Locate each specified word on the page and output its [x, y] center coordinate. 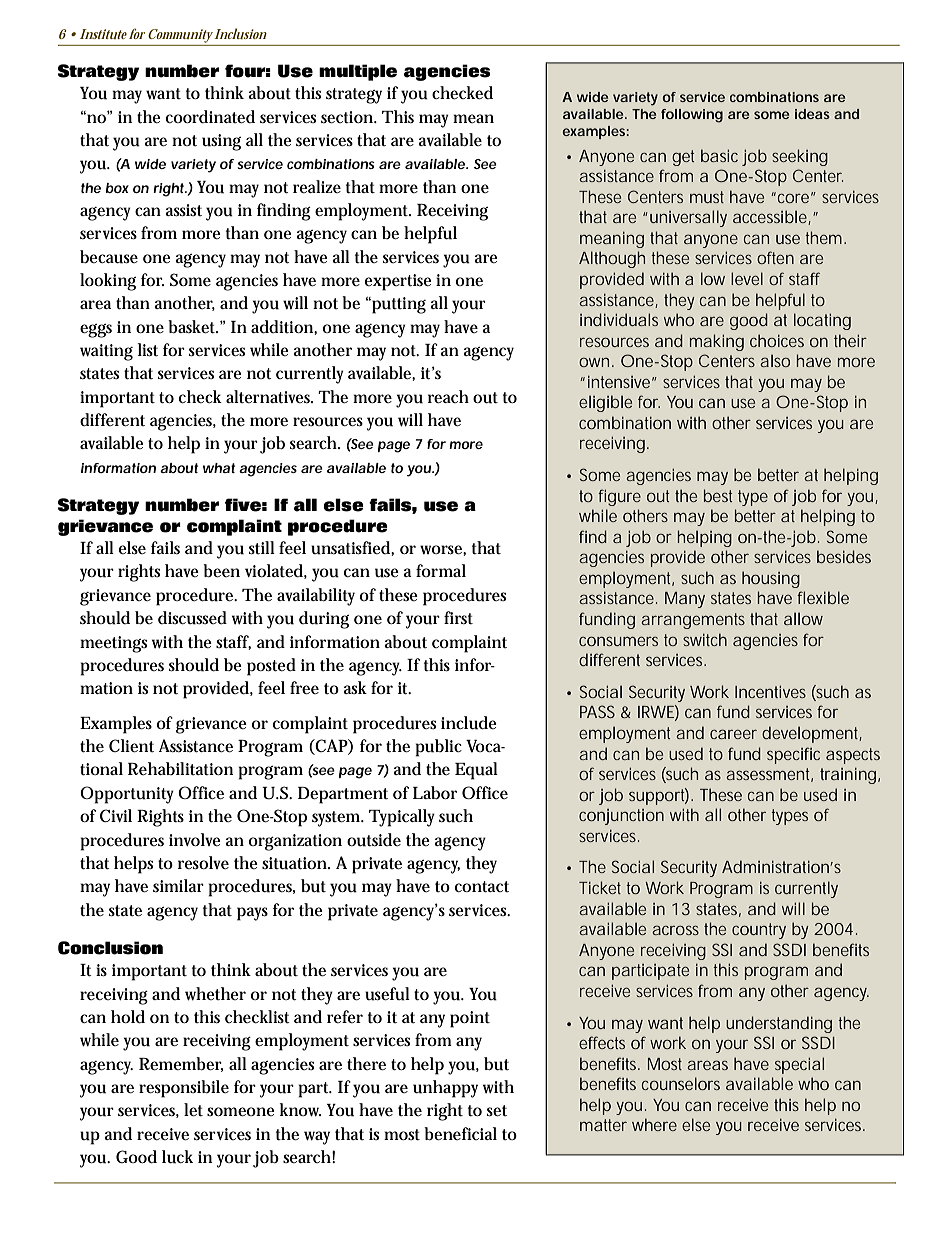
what [219, 468]
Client [131, 746]
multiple [358, 72]
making [717, 342]
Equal [476, 771]
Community [180, 36]
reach [448, 396]
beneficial [460, 1134]
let [193, 1110]
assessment [769, 775]
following [692, 116]
